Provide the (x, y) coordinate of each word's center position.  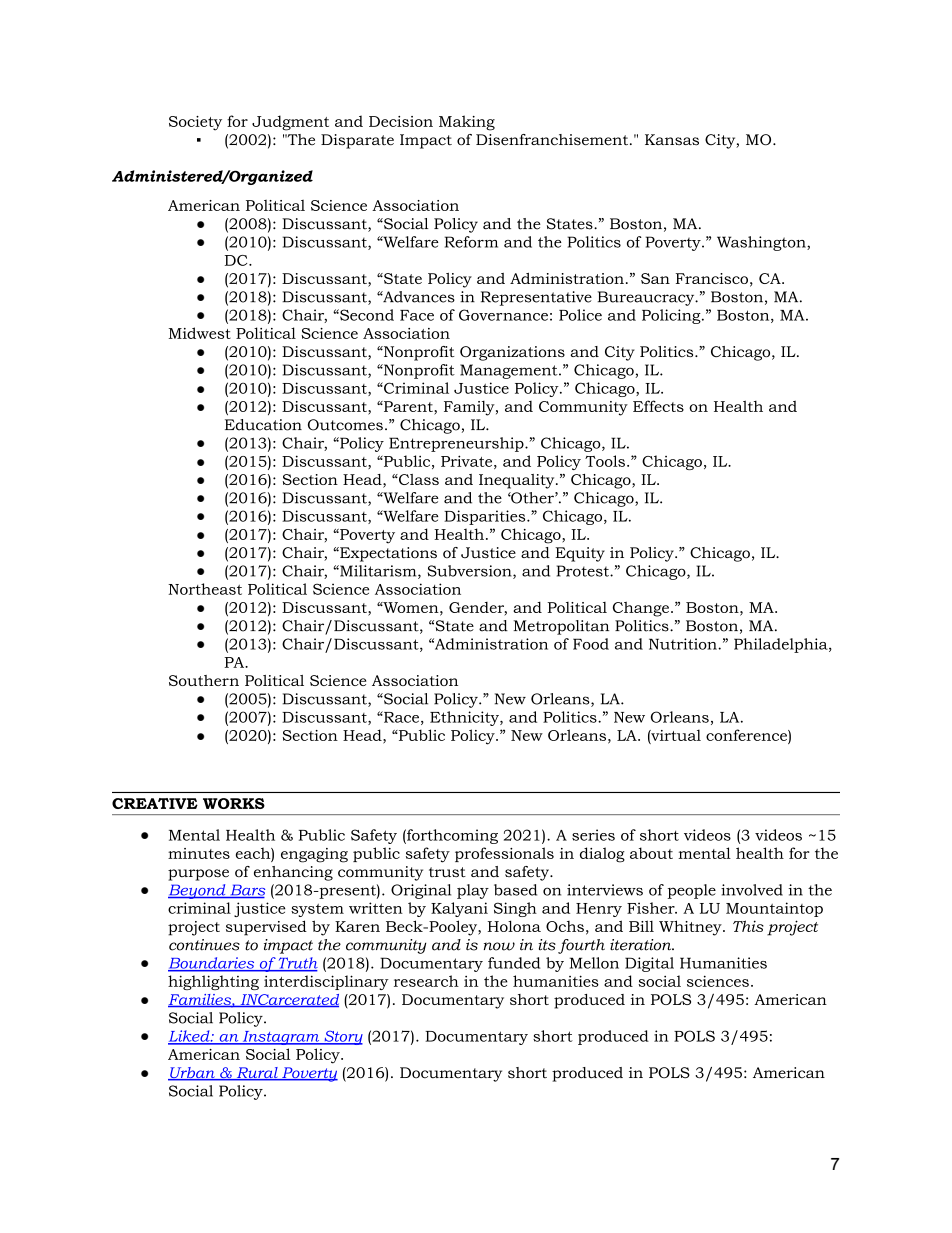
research (426, 981)
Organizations (512, 353)
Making (467, 123)
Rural (257, 1074)
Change (641, 609)
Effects (658, 406)
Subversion (471, 572)
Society (195, 123)
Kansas (672, 140)
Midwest (200, 333)
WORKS (234, 803)
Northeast (205, 589)
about (651, 853)
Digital (649, 964)
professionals (504, 854)
